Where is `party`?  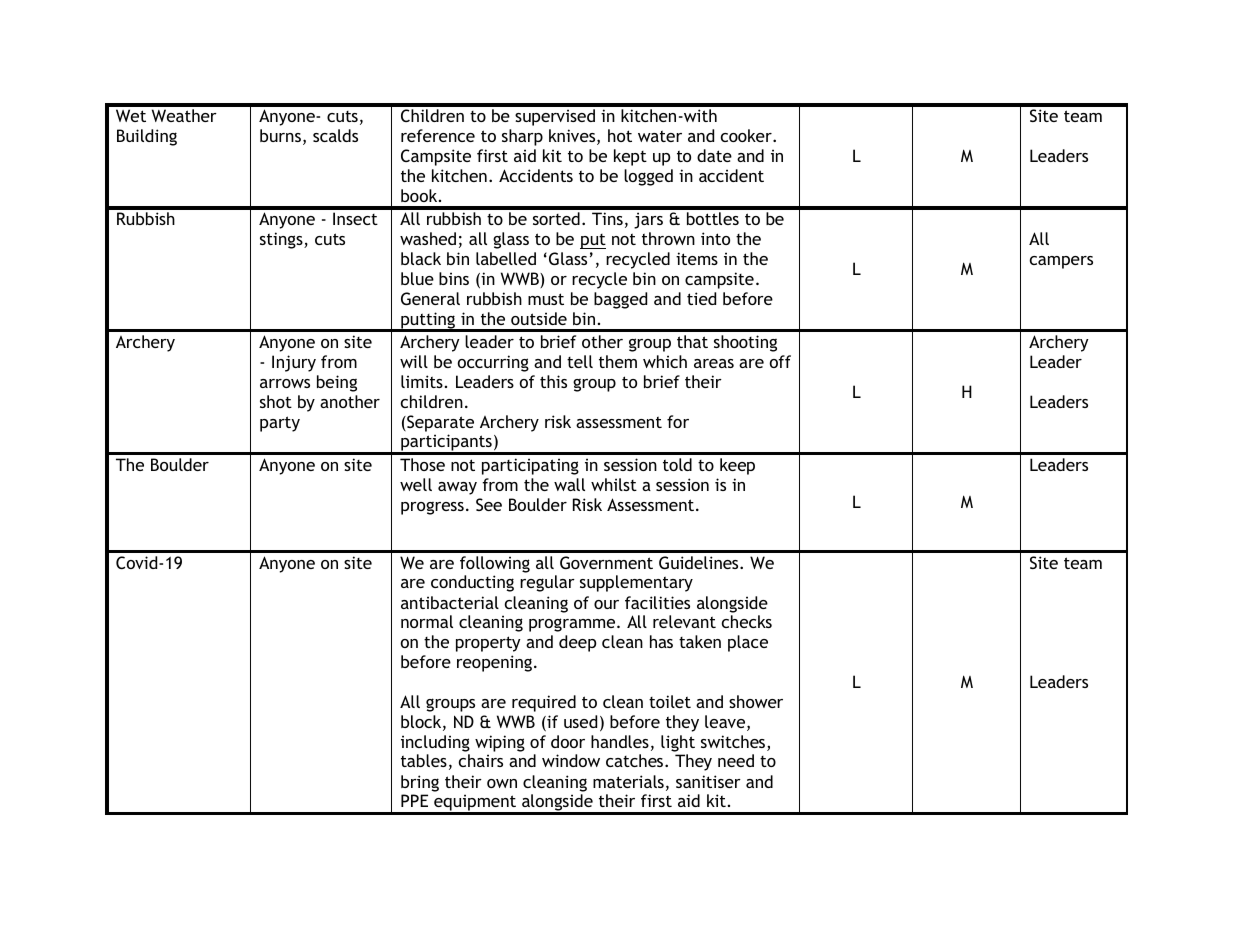 party is located at coordinates (280, 424).
